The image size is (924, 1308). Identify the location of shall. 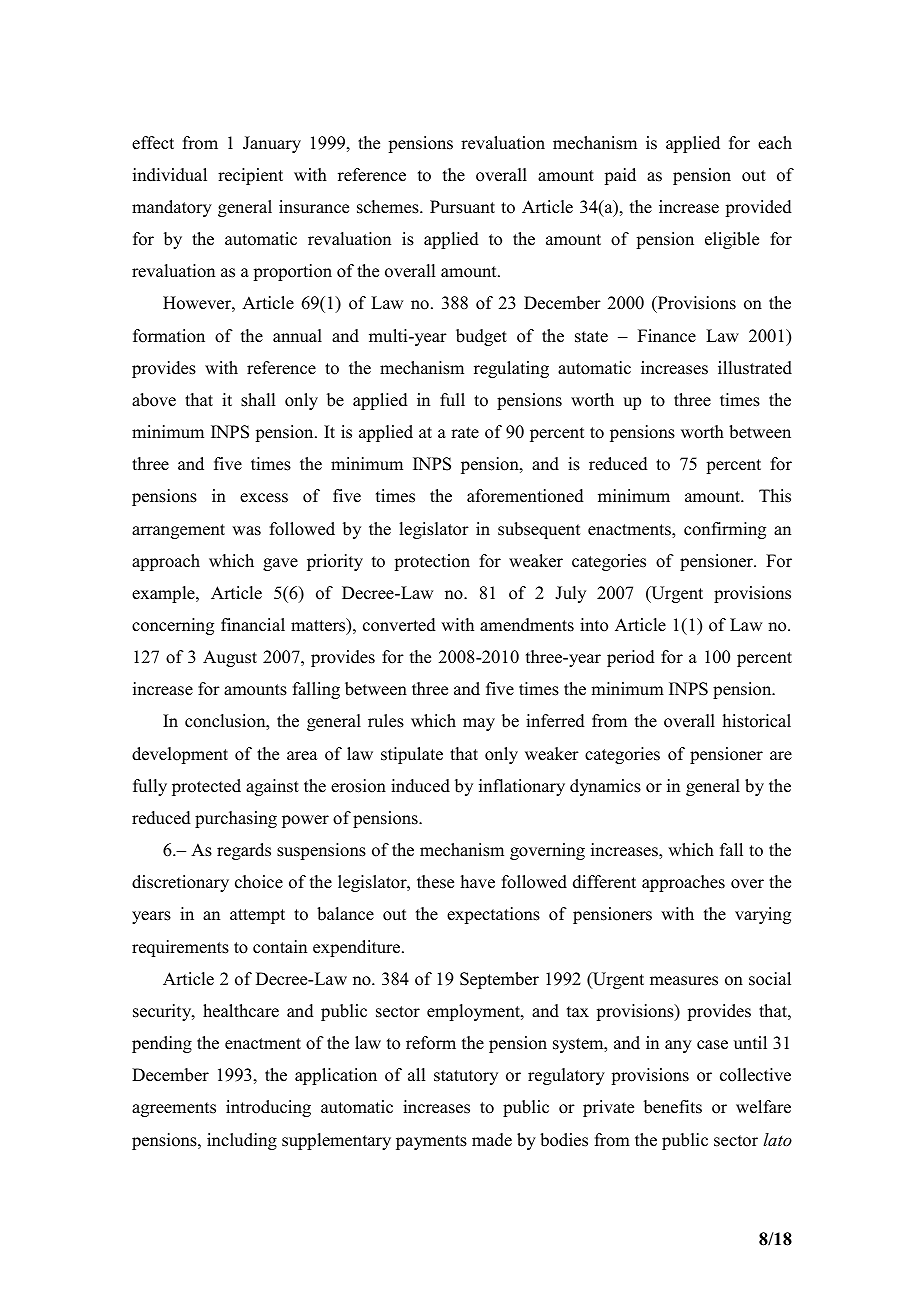
(258, 400).
